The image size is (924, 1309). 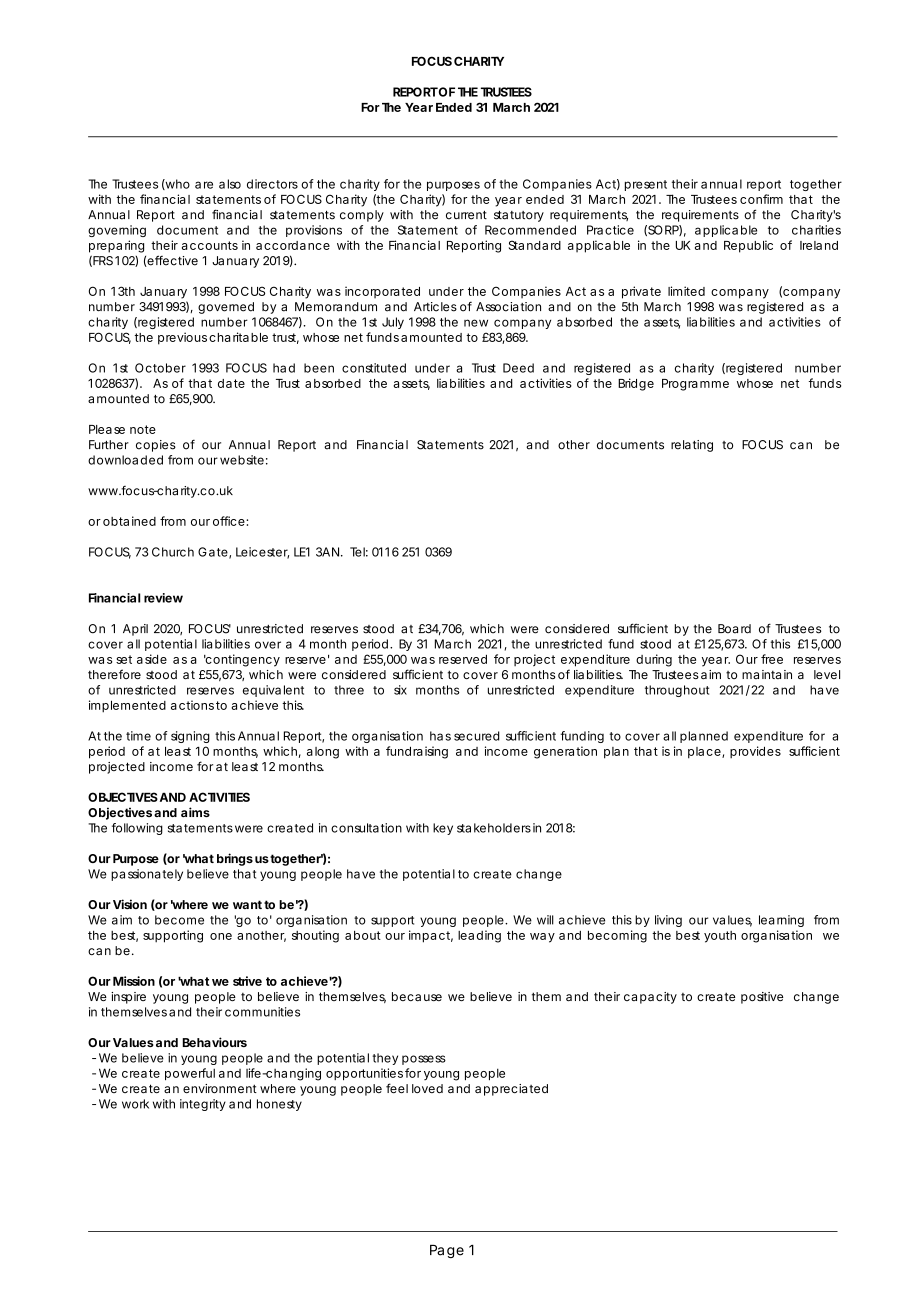 I want to click on six, so click(x=400, y=690).
